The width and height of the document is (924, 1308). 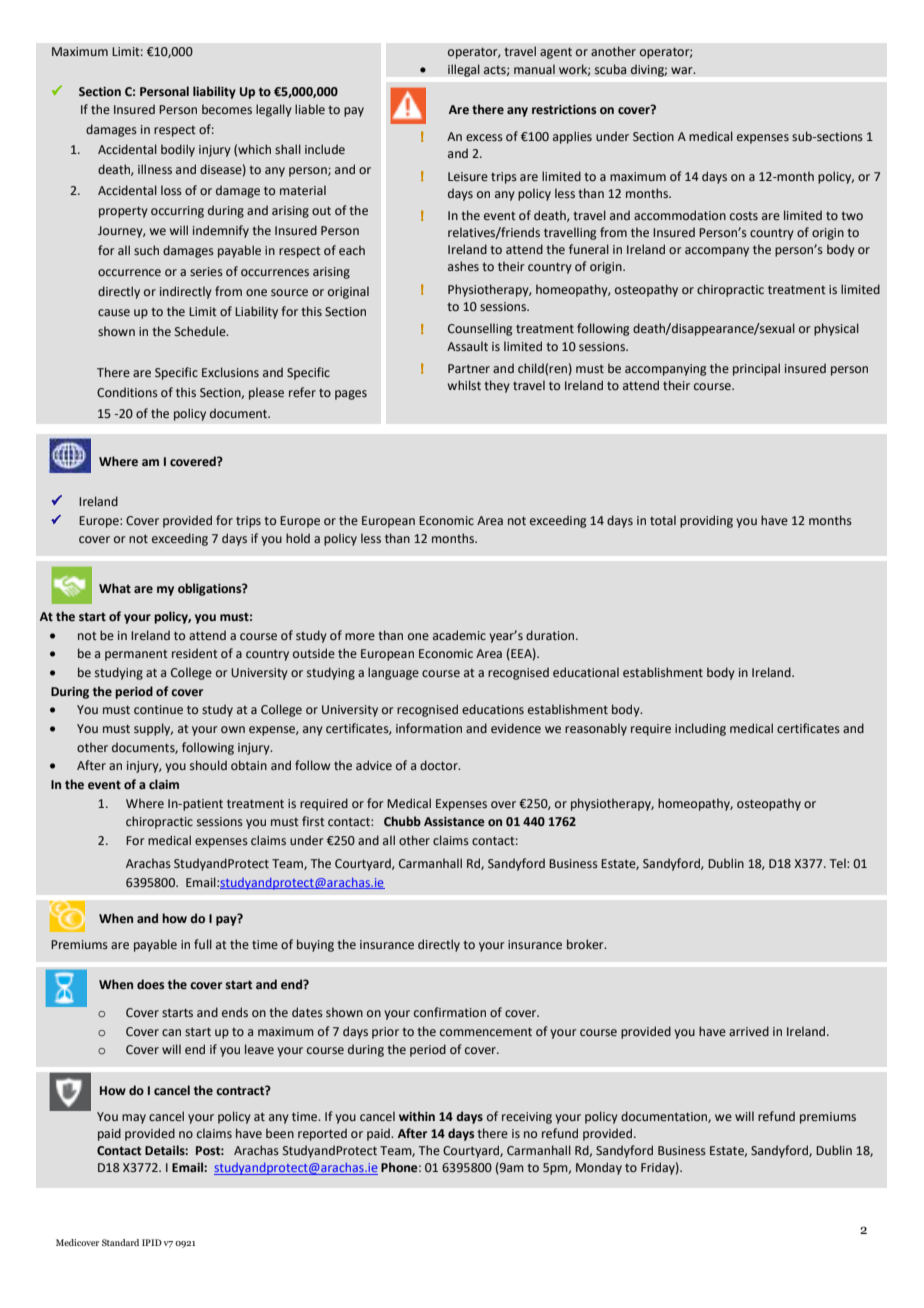 I want to click on broker, so click(x=586, y=944).
